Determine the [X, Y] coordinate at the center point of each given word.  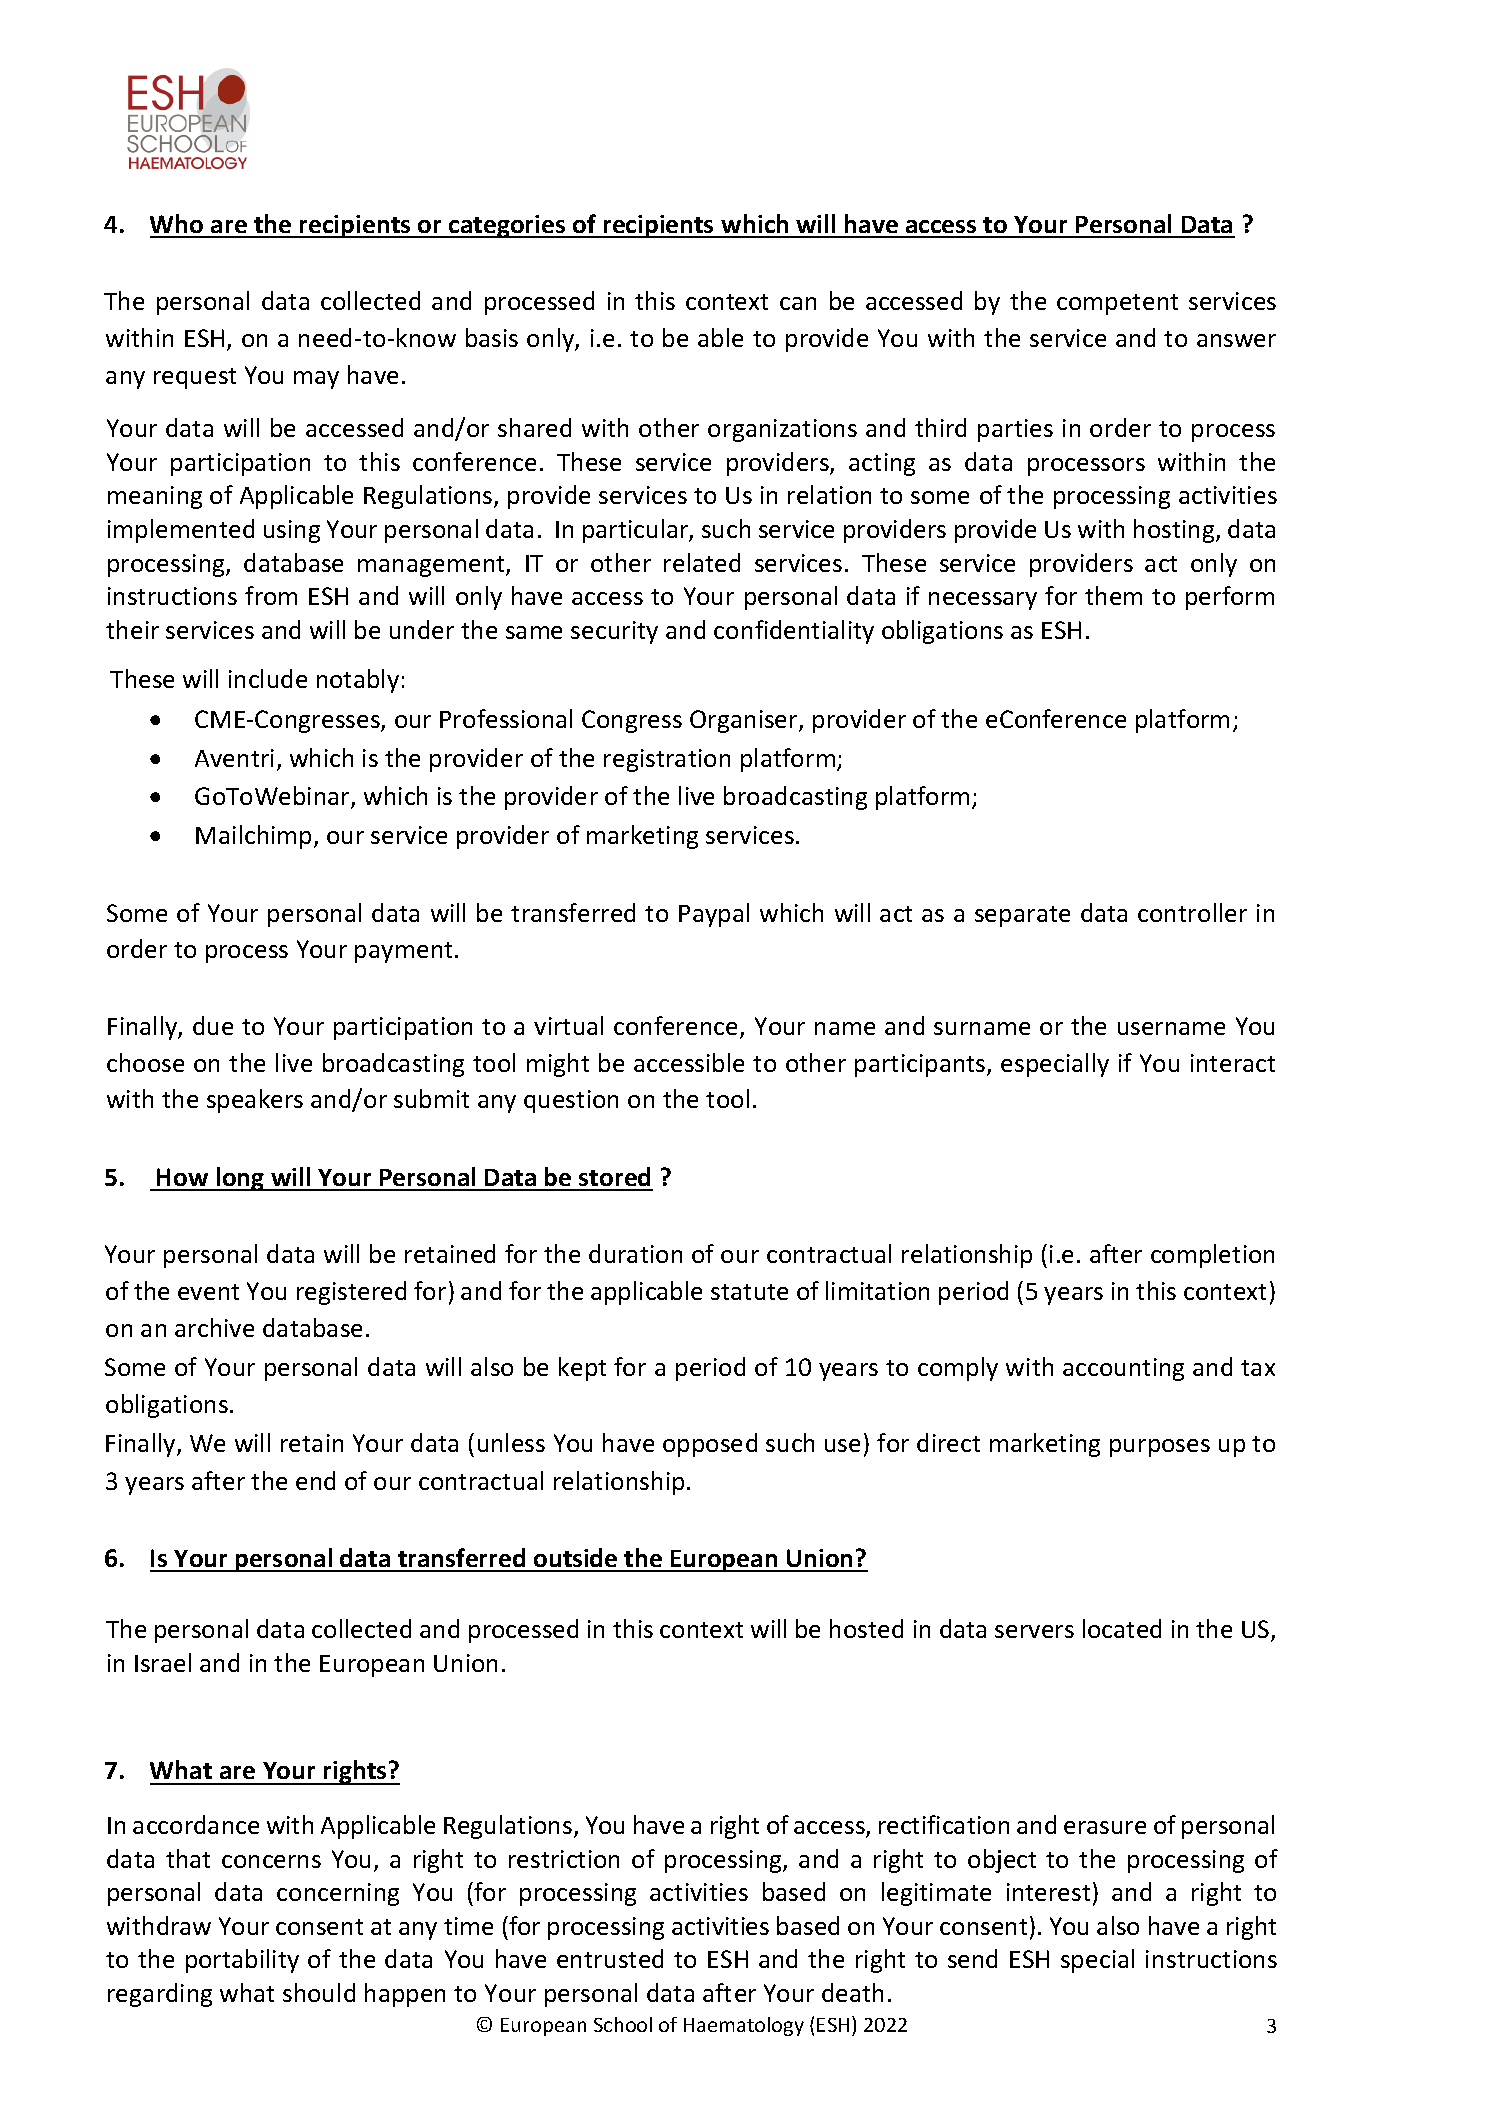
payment [403, 952]
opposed [710, 1445]
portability [242, 1961]
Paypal [714, 915]
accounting [1123, 1369]
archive [214, 1327]
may [316, 380]
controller [1192, 912]
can [798, 303]
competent [1117, 304]
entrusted [610, 1958]
